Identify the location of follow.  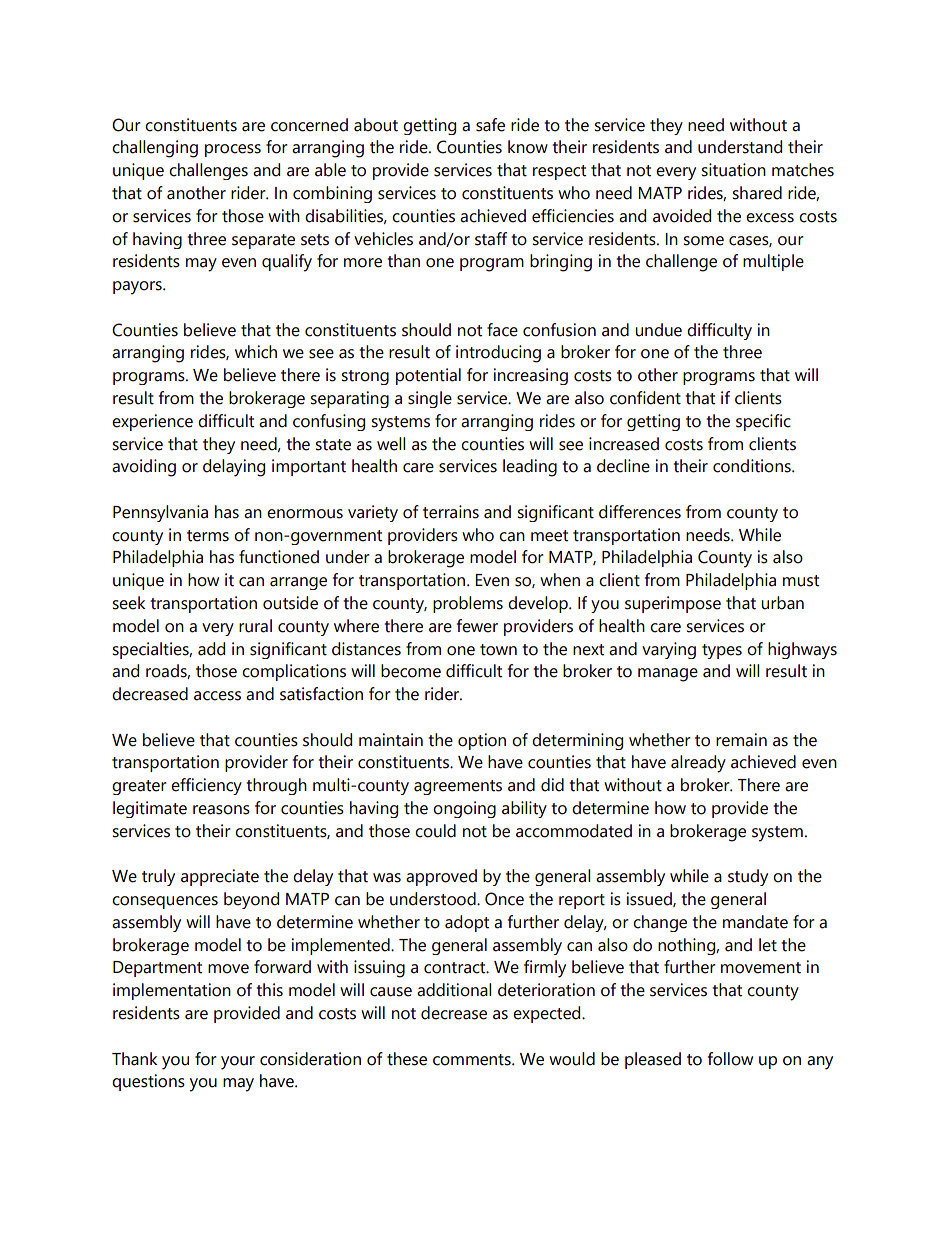
(730, 1059).
